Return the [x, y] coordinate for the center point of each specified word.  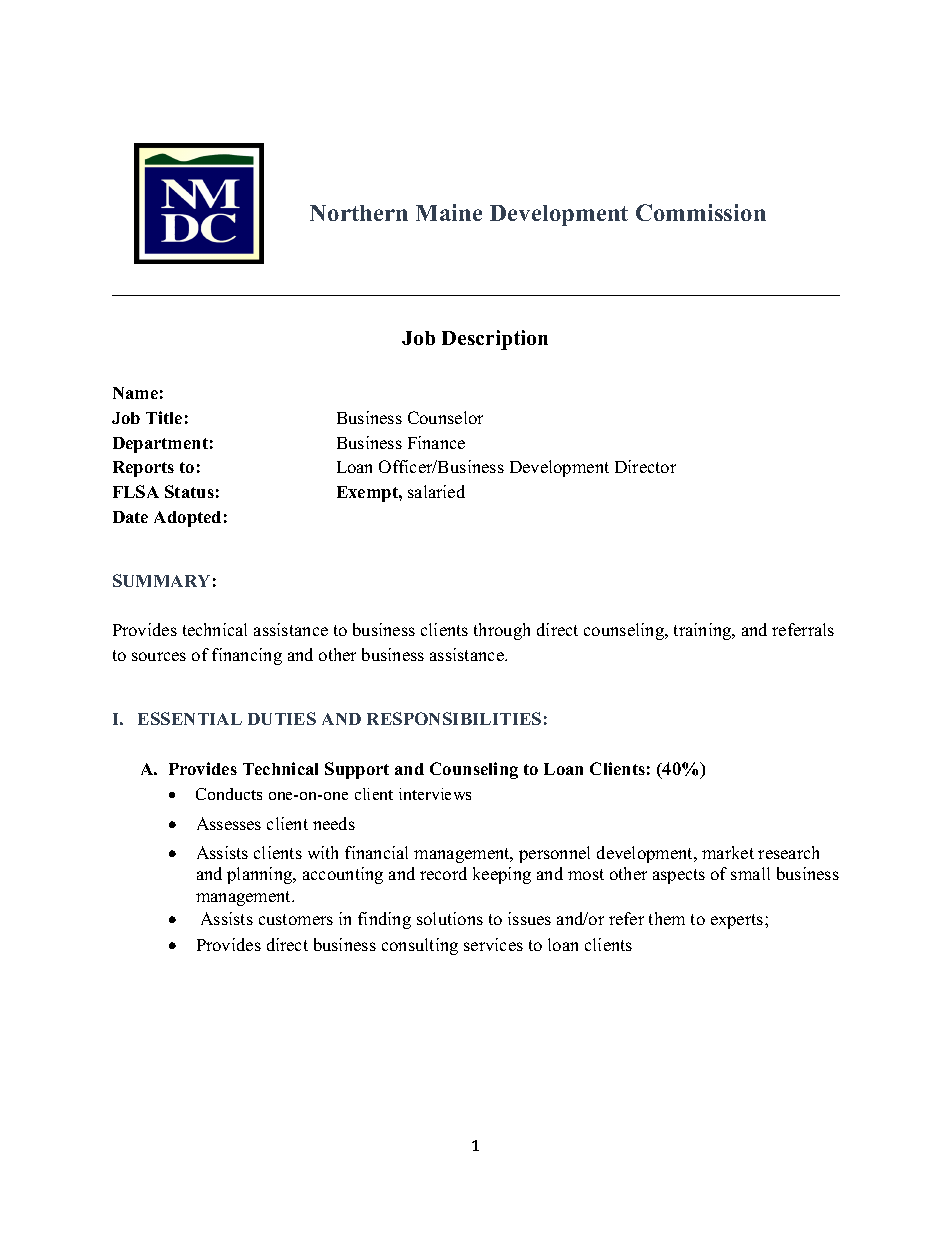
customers [296, 919]
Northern [359, 213]
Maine [449, 212]
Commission [701, 212]
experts [738, 921]
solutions [450, 918]
